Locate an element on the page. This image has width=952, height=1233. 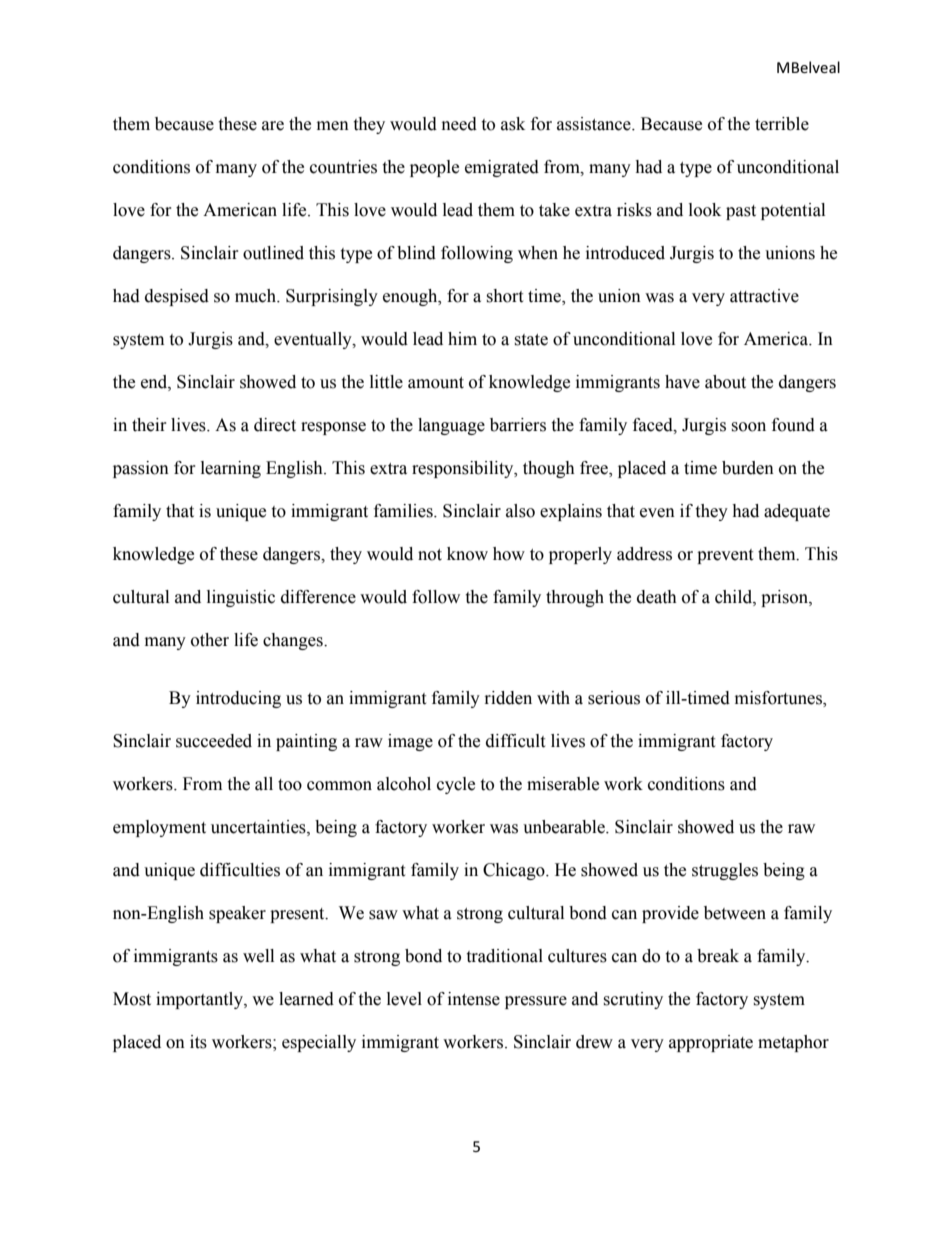
terrible is located at coordinates (782, 124).
